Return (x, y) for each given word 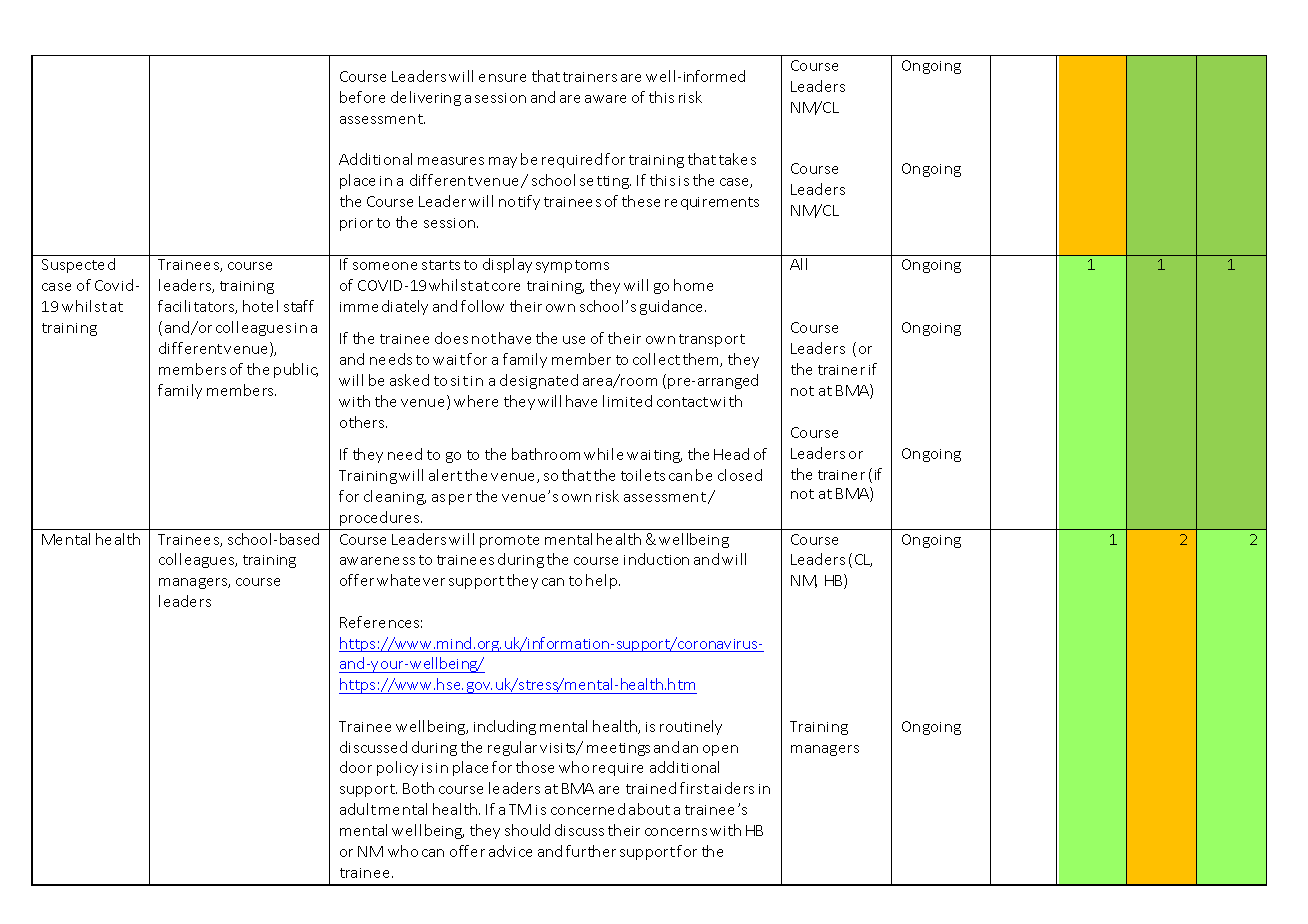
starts (441, 265)
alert (445, 475)
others (363, 422)
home (693, 285)
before (362, 97)
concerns (676, 832)
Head (731, 454)
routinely (691, 727)
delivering (426, 98)
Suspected (78, 265)
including (505, 727)
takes (737, 159)
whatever (411, 580)
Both (418, 788)
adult (358, 809)
